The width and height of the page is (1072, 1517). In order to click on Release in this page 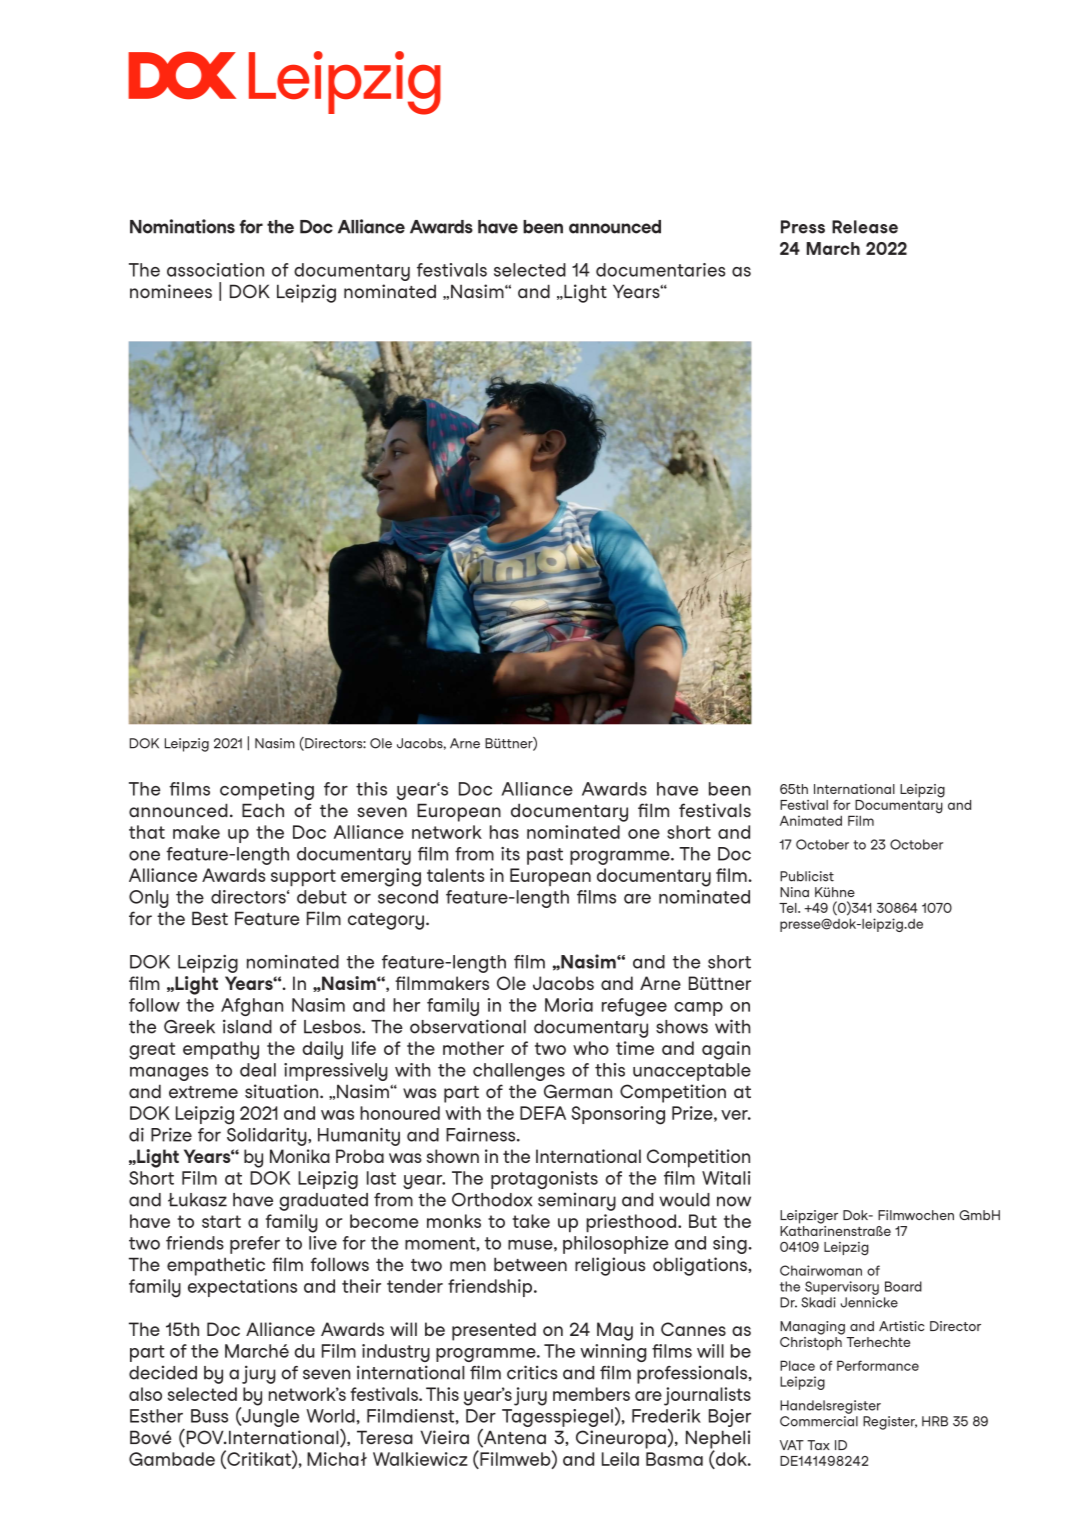, I will do `click(865, 227)`.
